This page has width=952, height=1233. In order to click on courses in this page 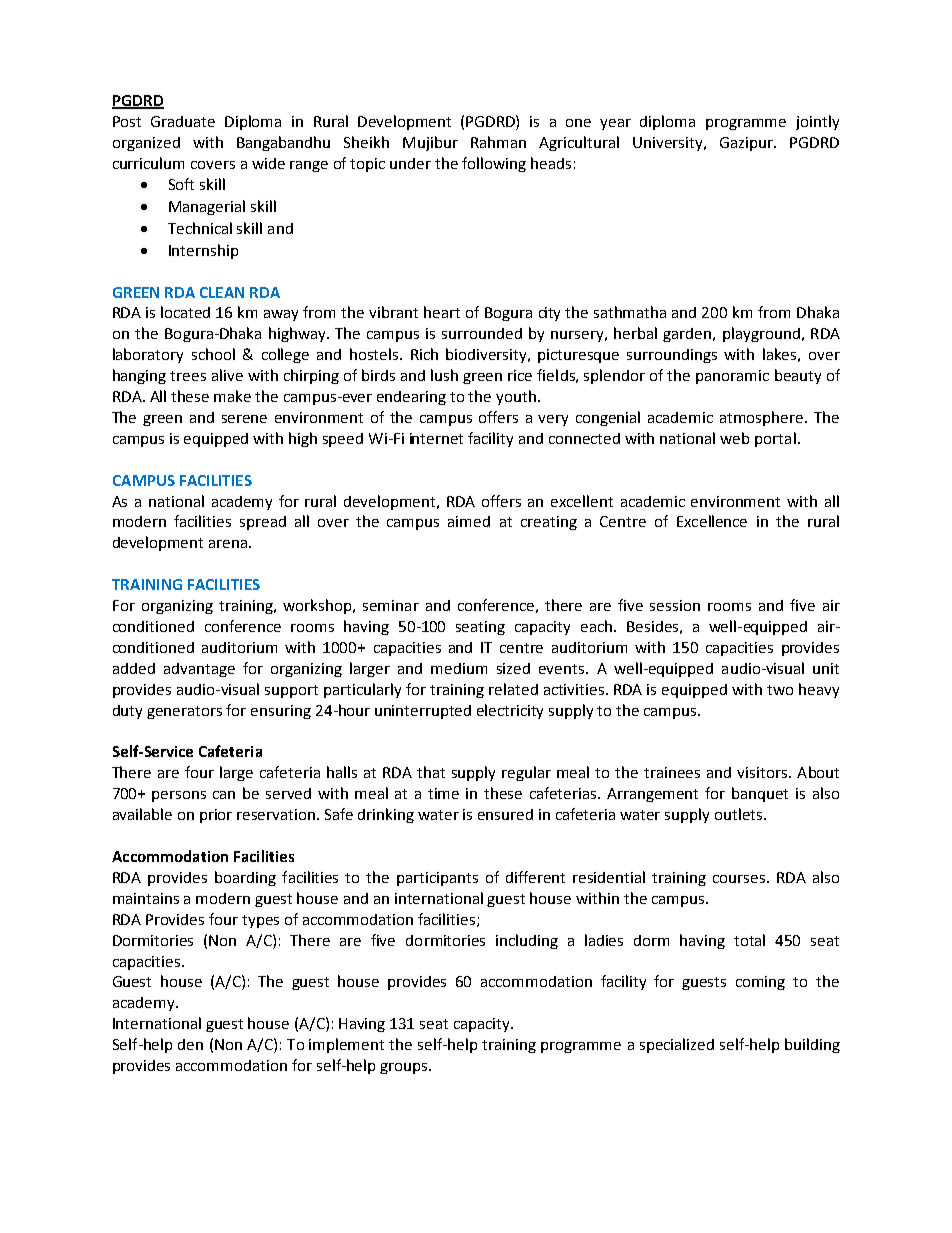, I will do `click(739, 879)`.
